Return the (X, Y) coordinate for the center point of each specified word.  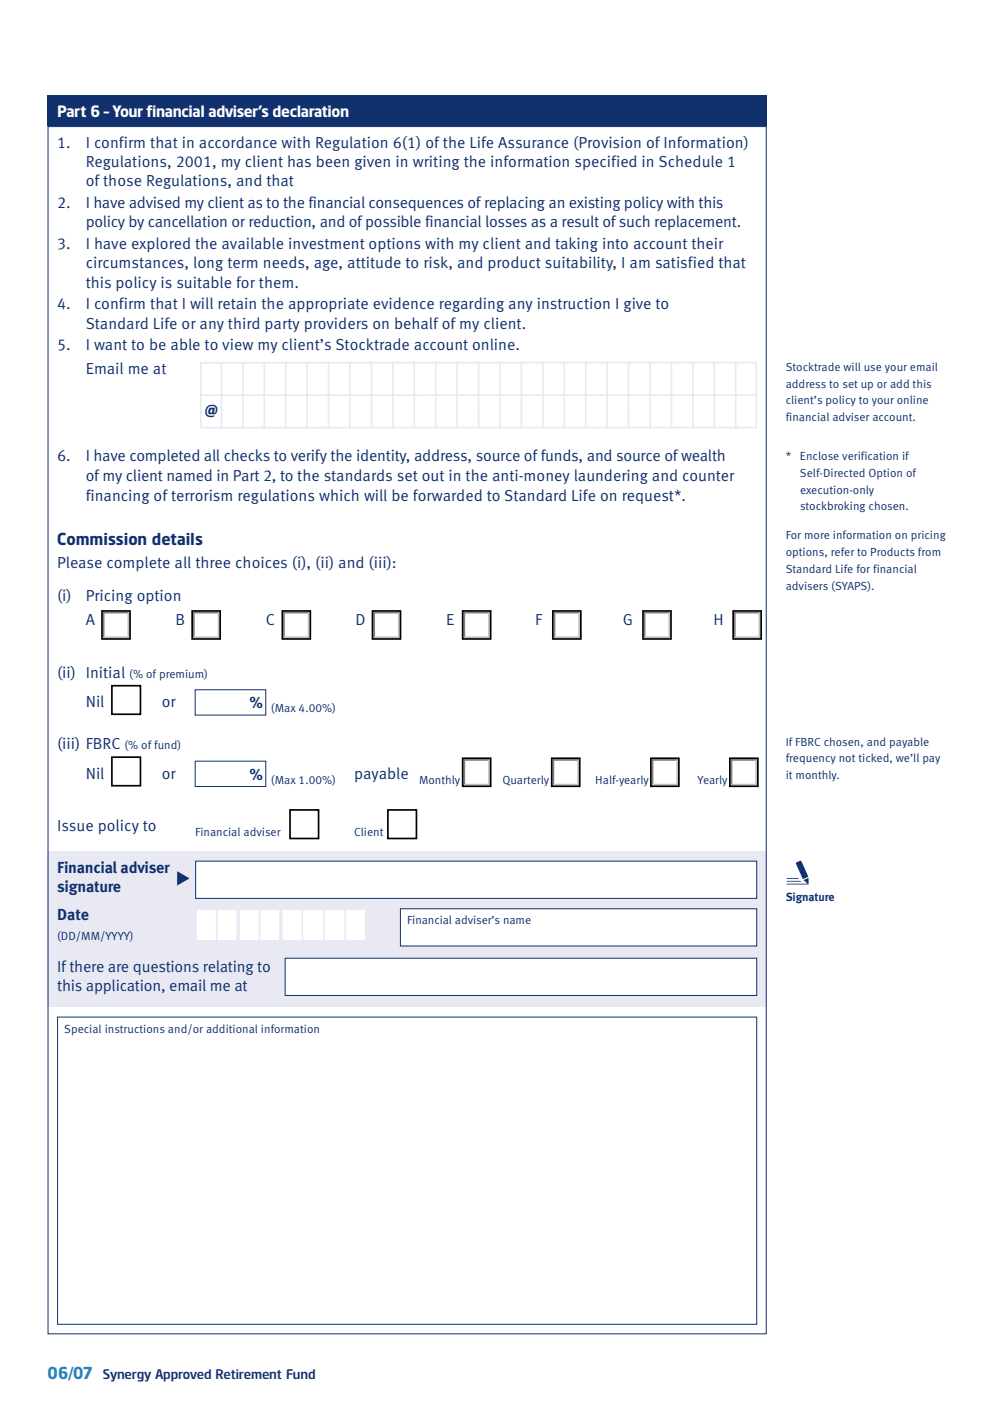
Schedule (690, 161)
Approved (183, 1375)
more (817, 536)
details (177, 539)
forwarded (447, 495)
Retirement (249, 1374)
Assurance (533, 142)
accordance (238, 142)
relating (229, 967)
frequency (811, 758)
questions (166, 967)
